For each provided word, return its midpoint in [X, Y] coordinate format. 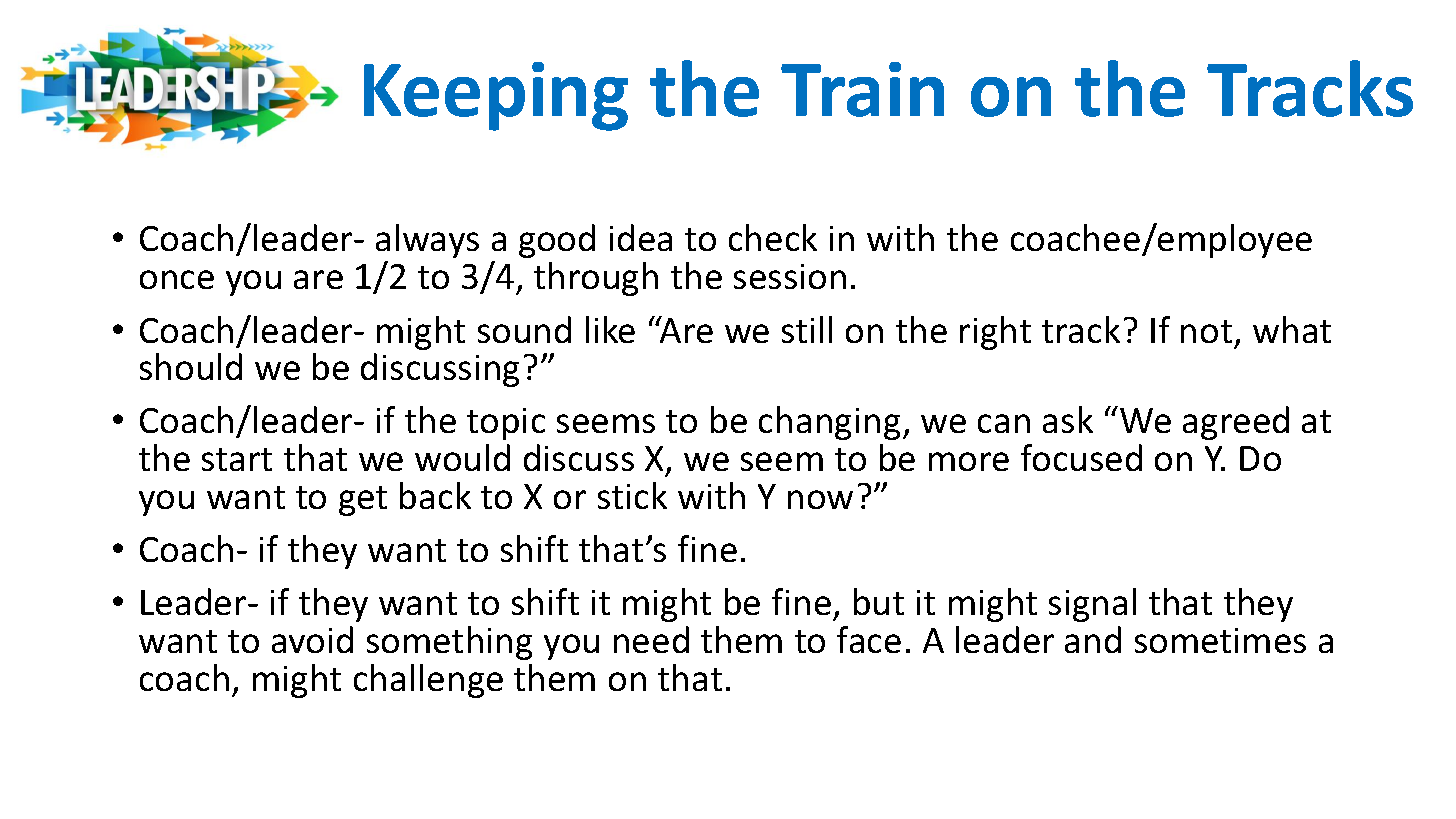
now [820, 499]
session [790, 276]
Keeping [496, 96]
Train [862, 89]
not [1206, 331]
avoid [312, 639]
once [177, 279]
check [773, 237]
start [237, 459]
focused [1081, 457]
